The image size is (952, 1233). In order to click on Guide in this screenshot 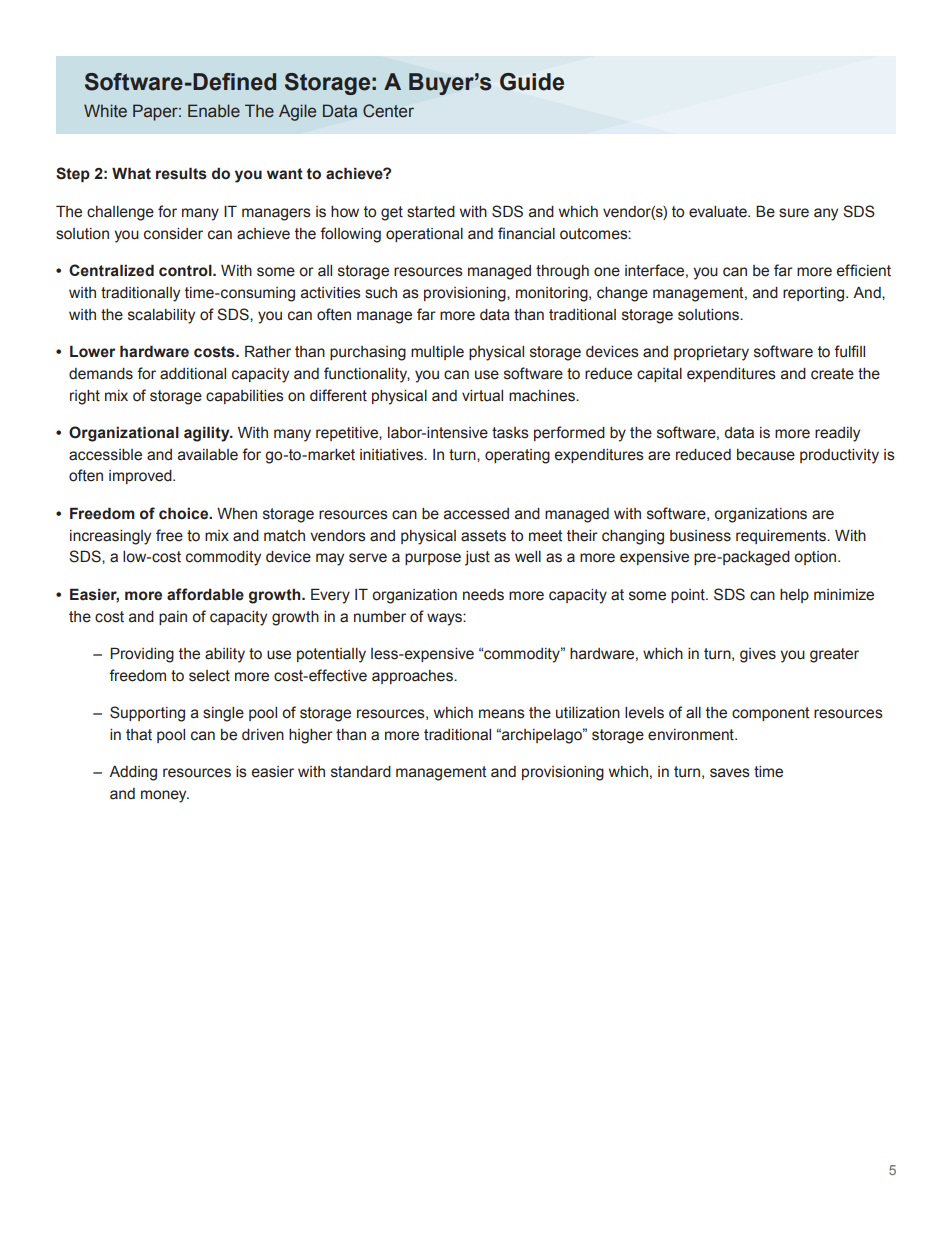, I will do `click(532, 82)`.
